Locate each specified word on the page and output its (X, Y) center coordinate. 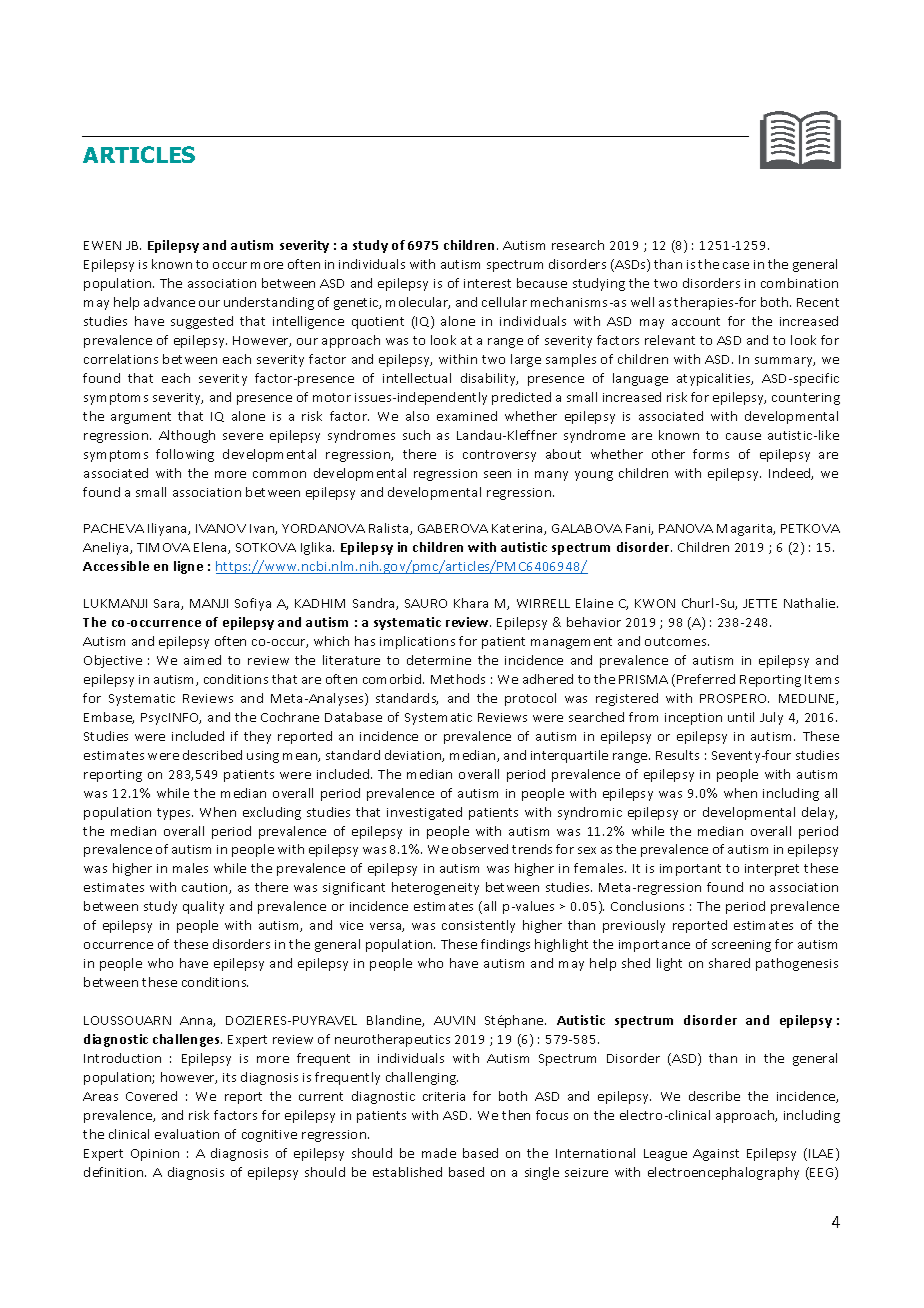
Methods (458, 679)
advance (169, 302)
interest (487, 283)
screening (741, 946)
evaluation (187, 1134)
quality (203, 907)
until (741, 717)
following (185, 455)
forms (711, 454)
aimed (202, 660)
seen (497, 474)
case (736, 265)
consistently (478, 926)
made (439, 1153)
